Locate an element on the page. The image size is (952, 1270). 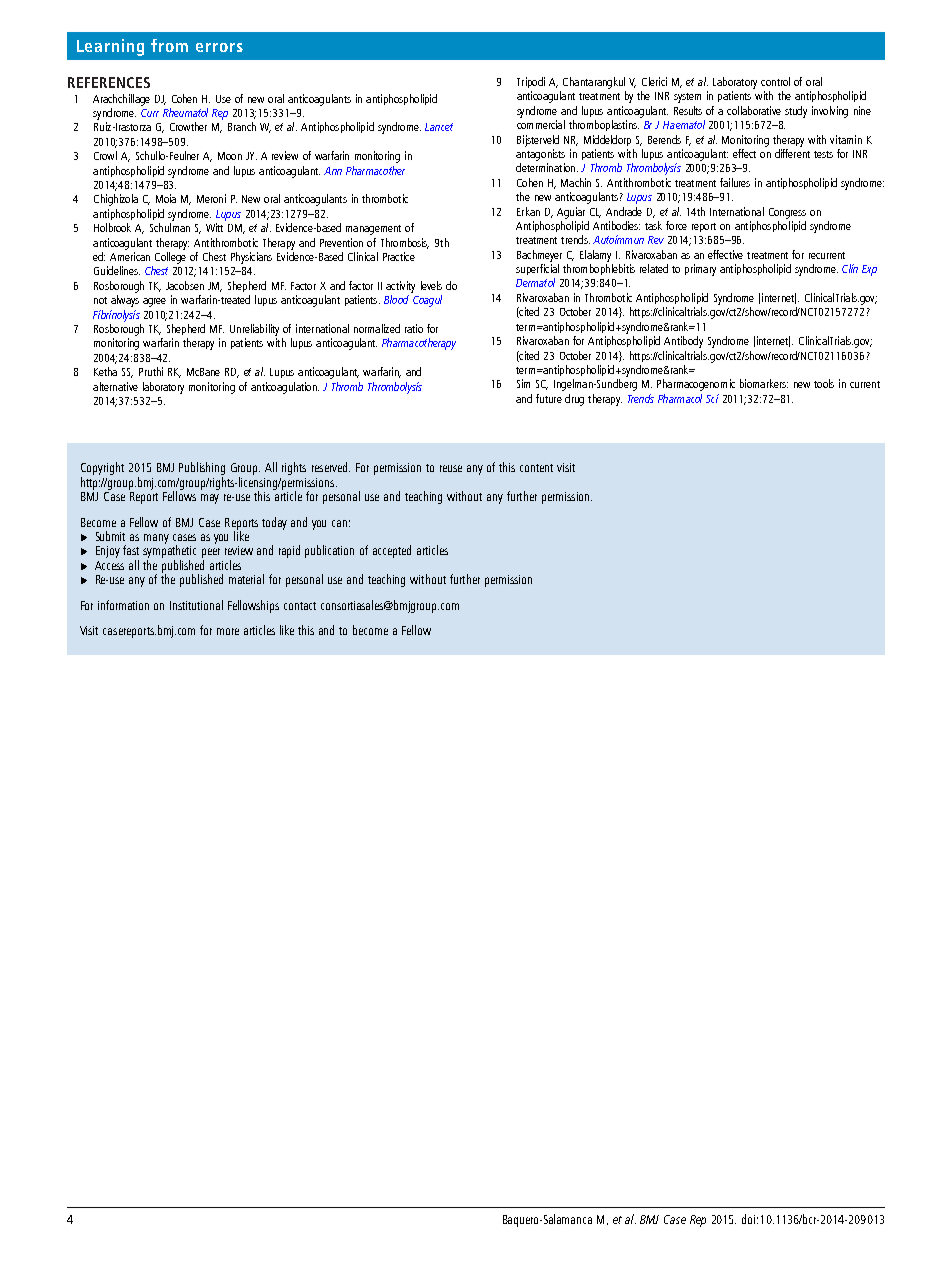
errors is located at coordinates (219, 47).
